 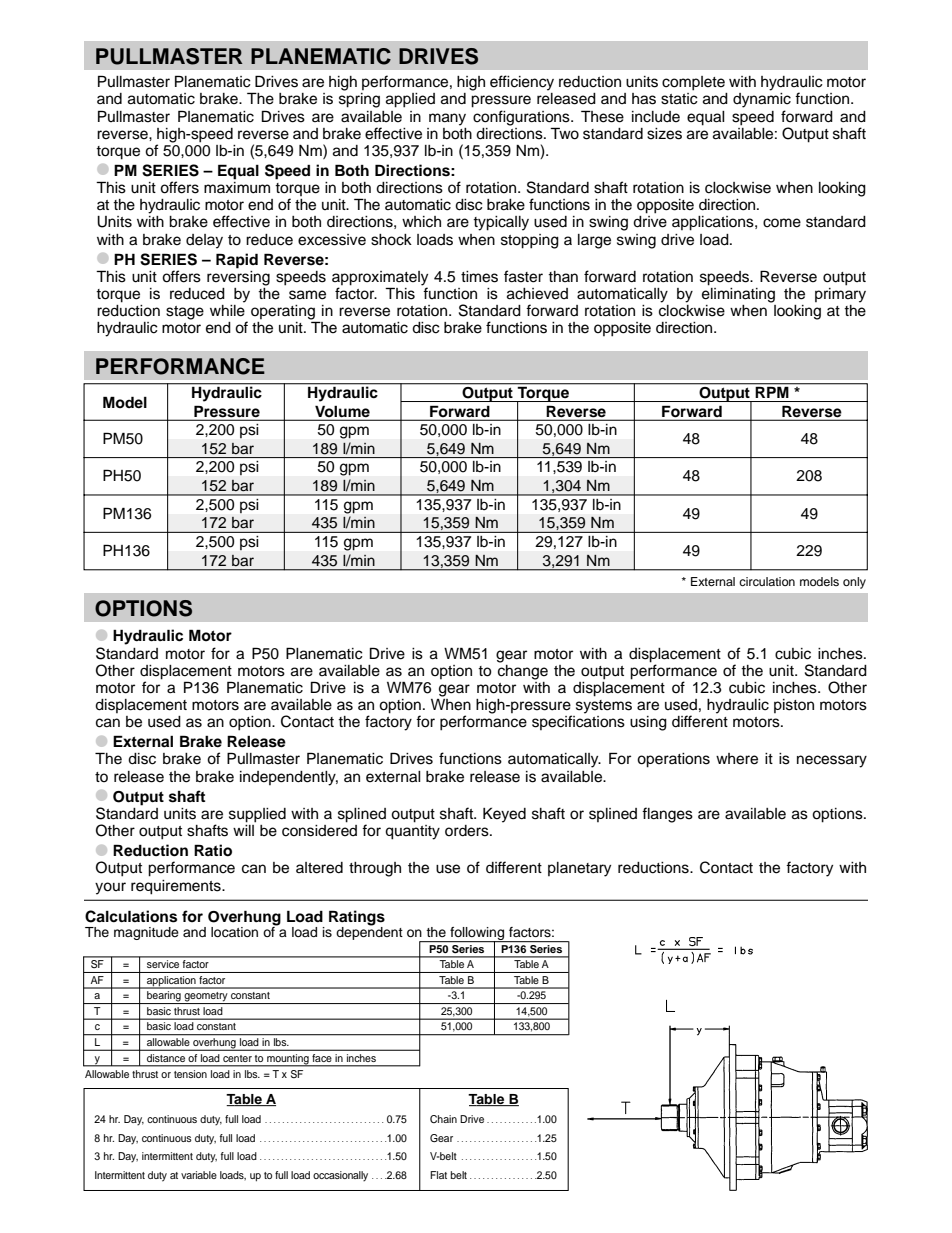 What do you see at coordinates (537, 294) in the screenshot?
I see `achieved` at bounding box center [537, 294].
